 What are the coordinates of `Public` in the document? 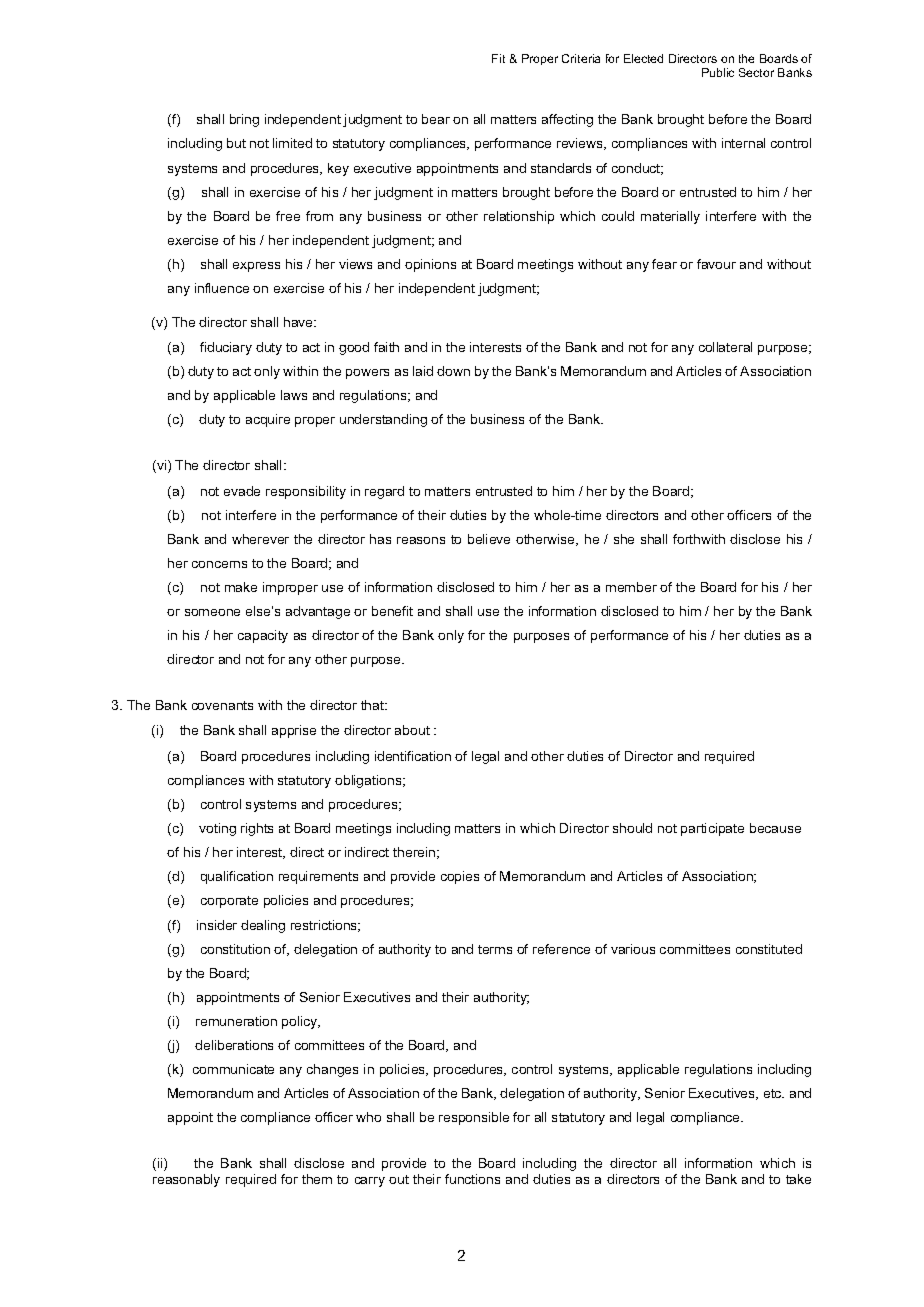 It's located at (718, 72).
